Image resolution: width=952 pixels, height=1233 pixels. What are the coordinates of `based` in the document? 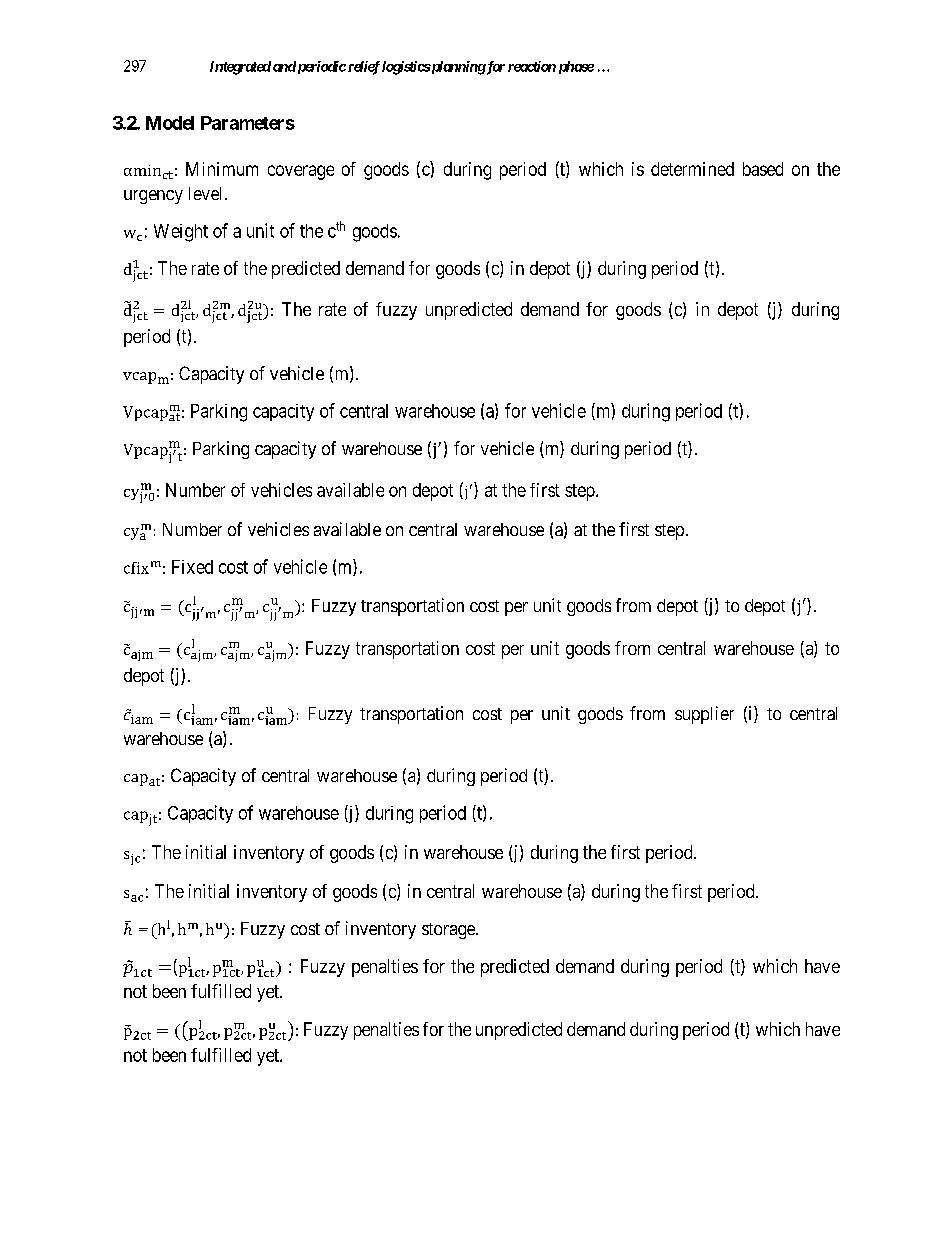 It's located at (763, 169).
